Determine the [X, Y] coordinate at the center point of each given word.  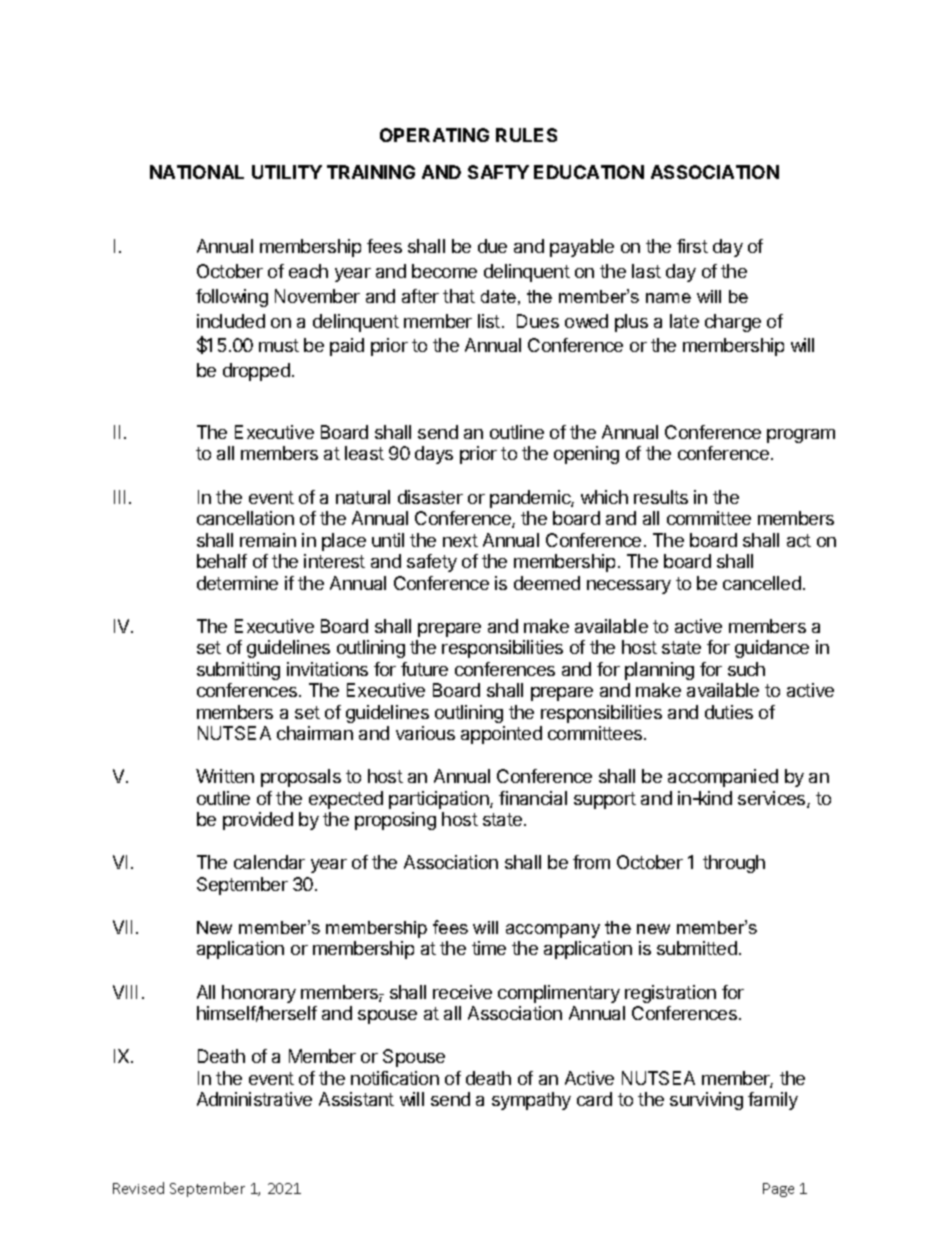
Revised [138, 1188]
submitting [238, 671]
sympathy [531, 1101]
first [692, 246]
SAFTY [498, 172]
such [746, 669]
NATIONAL [197, 172]
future [424, 669]
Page [778, 1190]
